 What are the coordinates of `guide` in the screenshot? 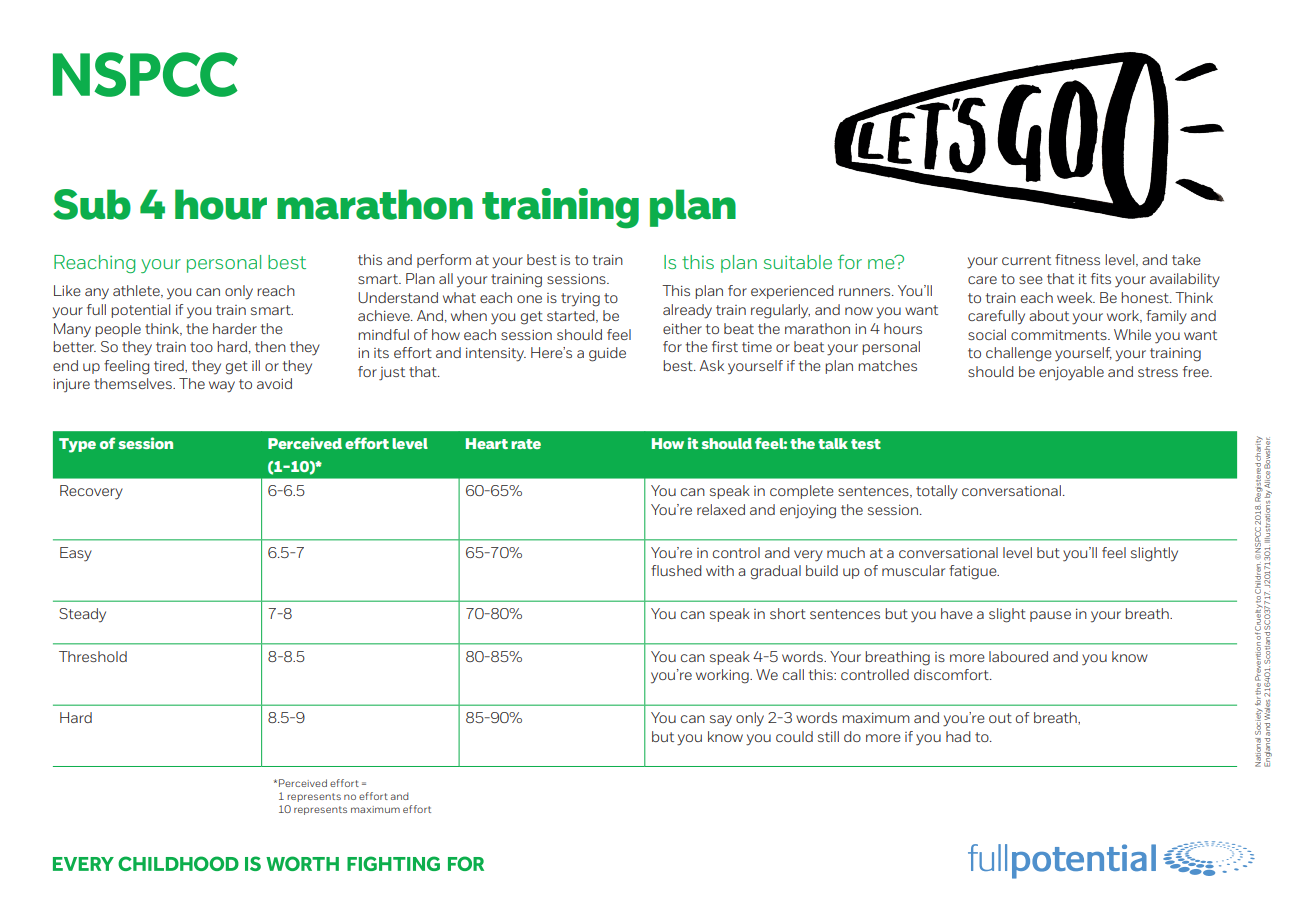 It's located at (607, 354).
